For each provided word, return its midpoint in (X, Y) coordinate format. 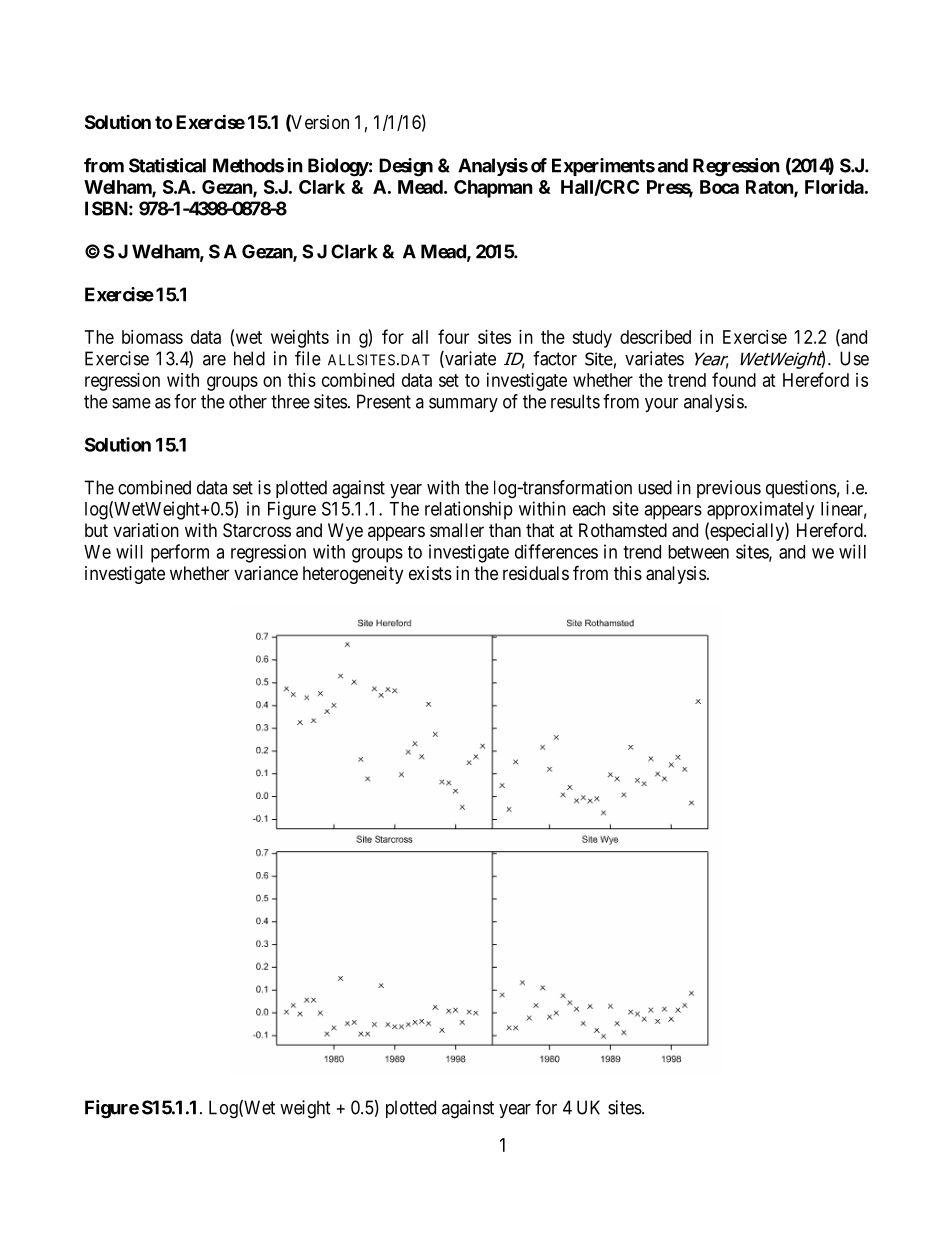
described (655, 337)
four (453, 336)
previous (729, 489)
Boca (719, 187)
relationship (469, 510)
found (734, 379)
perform (180, 553)
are (214, 360)
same (131, 403)
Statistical (167, 165)
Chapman (493, 189)
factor (555, 358)
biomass (152, 337)
